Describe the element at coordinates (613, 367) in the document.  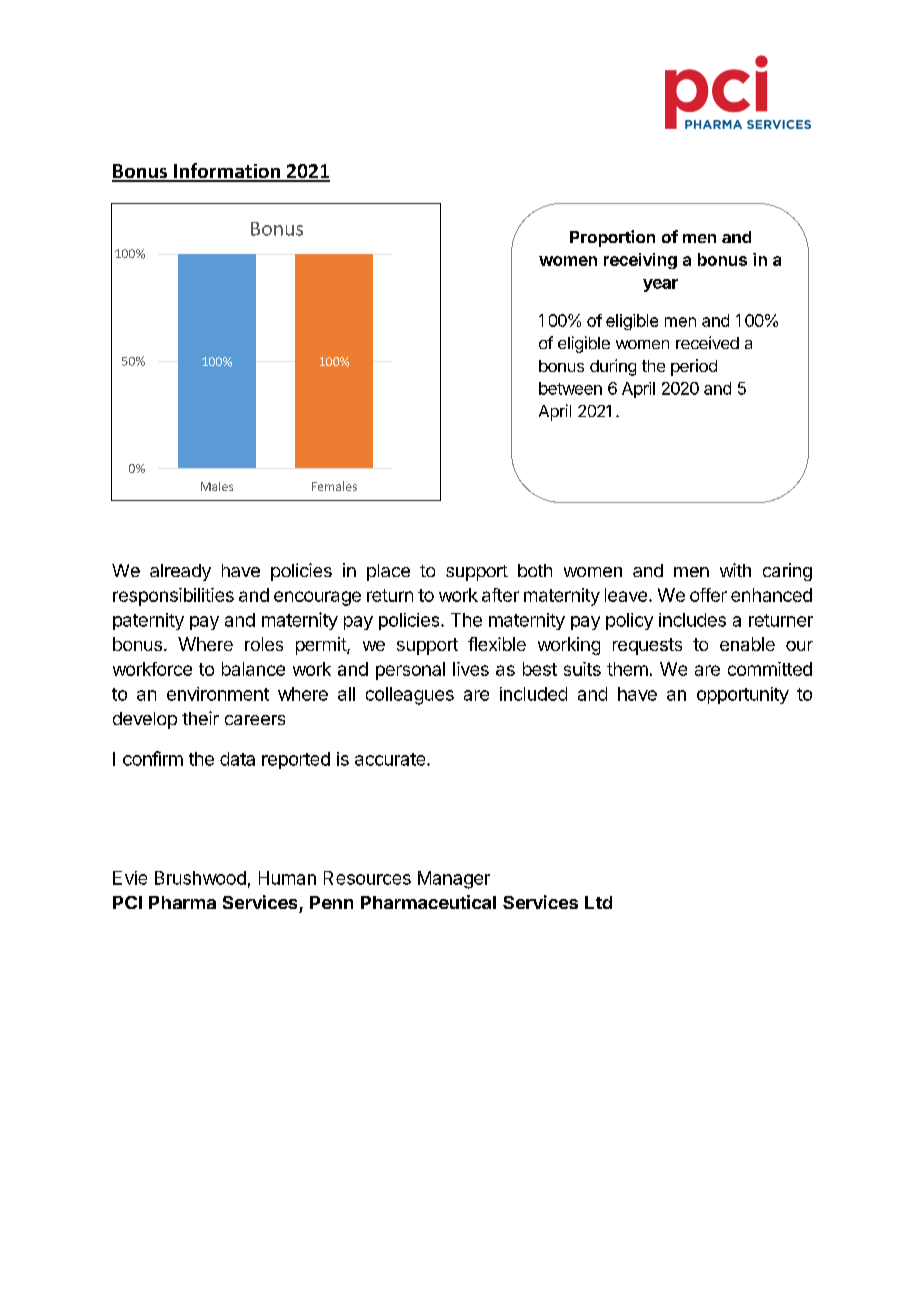
I see `during` at that location.
